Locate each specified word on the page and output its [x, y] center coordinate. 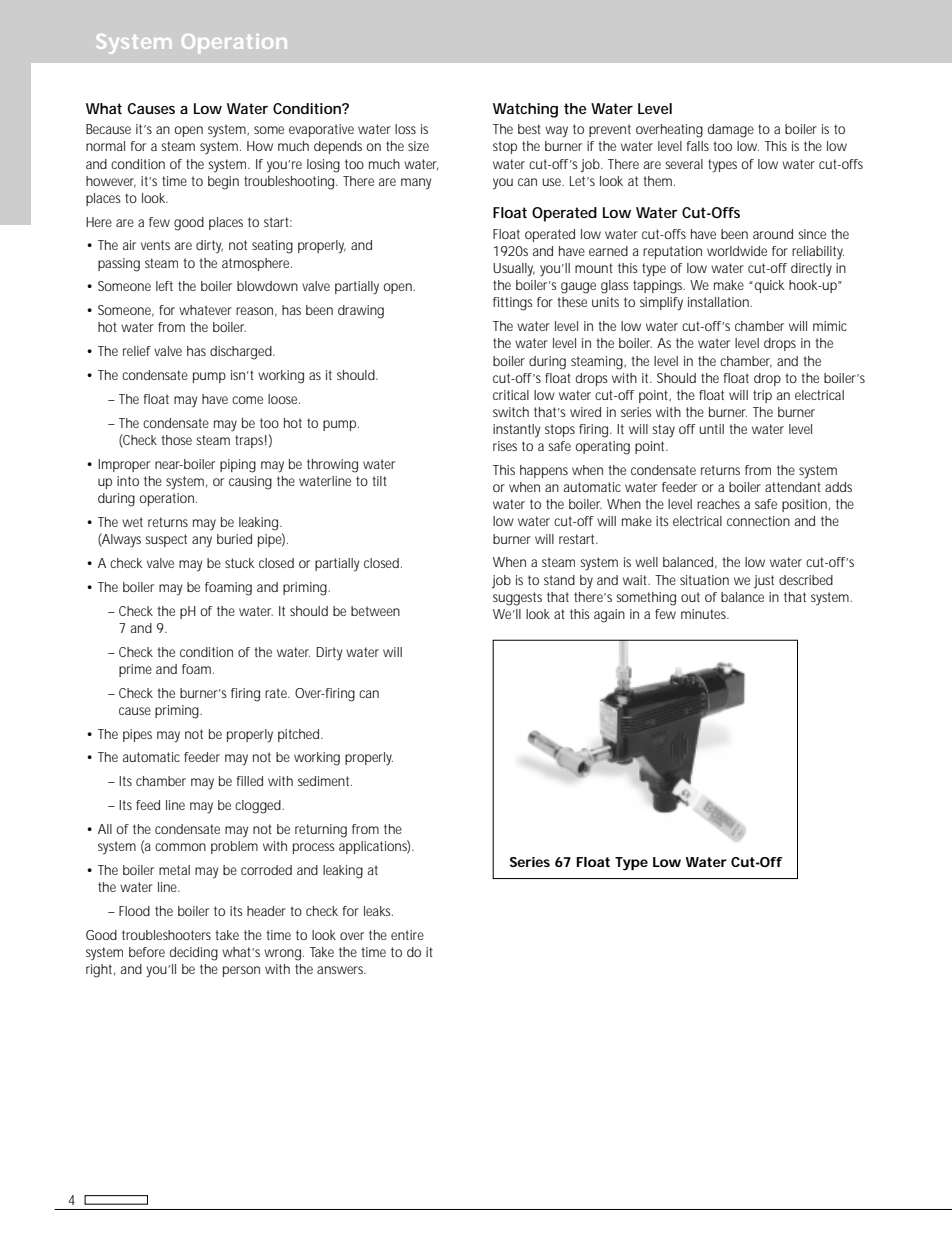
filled [250, 781]
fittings [513, 304]
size [418, 146]
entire [407, 935]
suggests [517, 599]
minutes [705, 614]
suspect [166, 540]
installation [718, 302]
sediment [325, 781]
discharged [241, 353]
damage [731, 131]
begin [223, 183]
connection [758, 521]
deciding [194, 954]
